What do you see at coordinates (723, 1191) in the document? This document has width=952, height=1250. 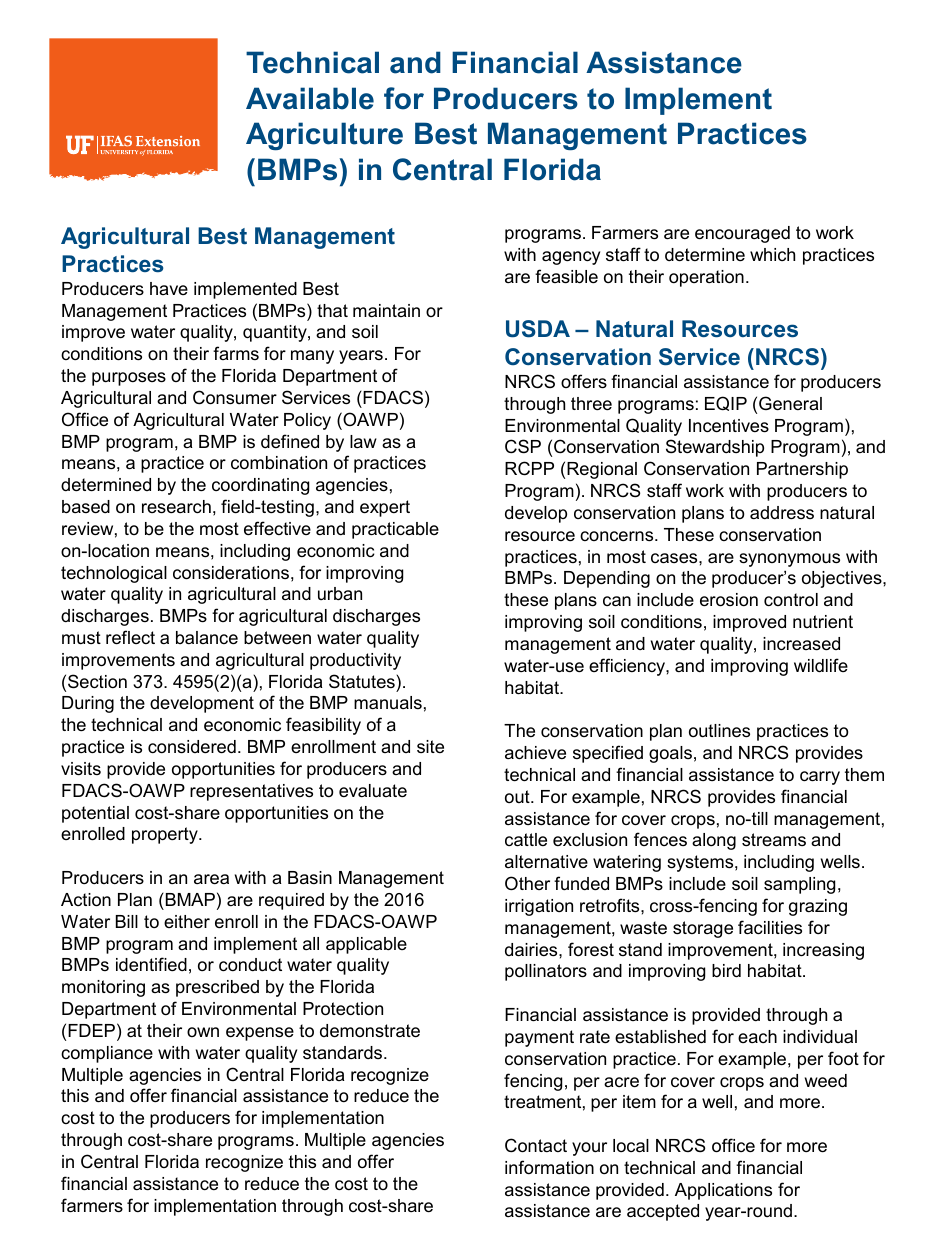 I see `Applications` at bounding box center [723, 1191].
